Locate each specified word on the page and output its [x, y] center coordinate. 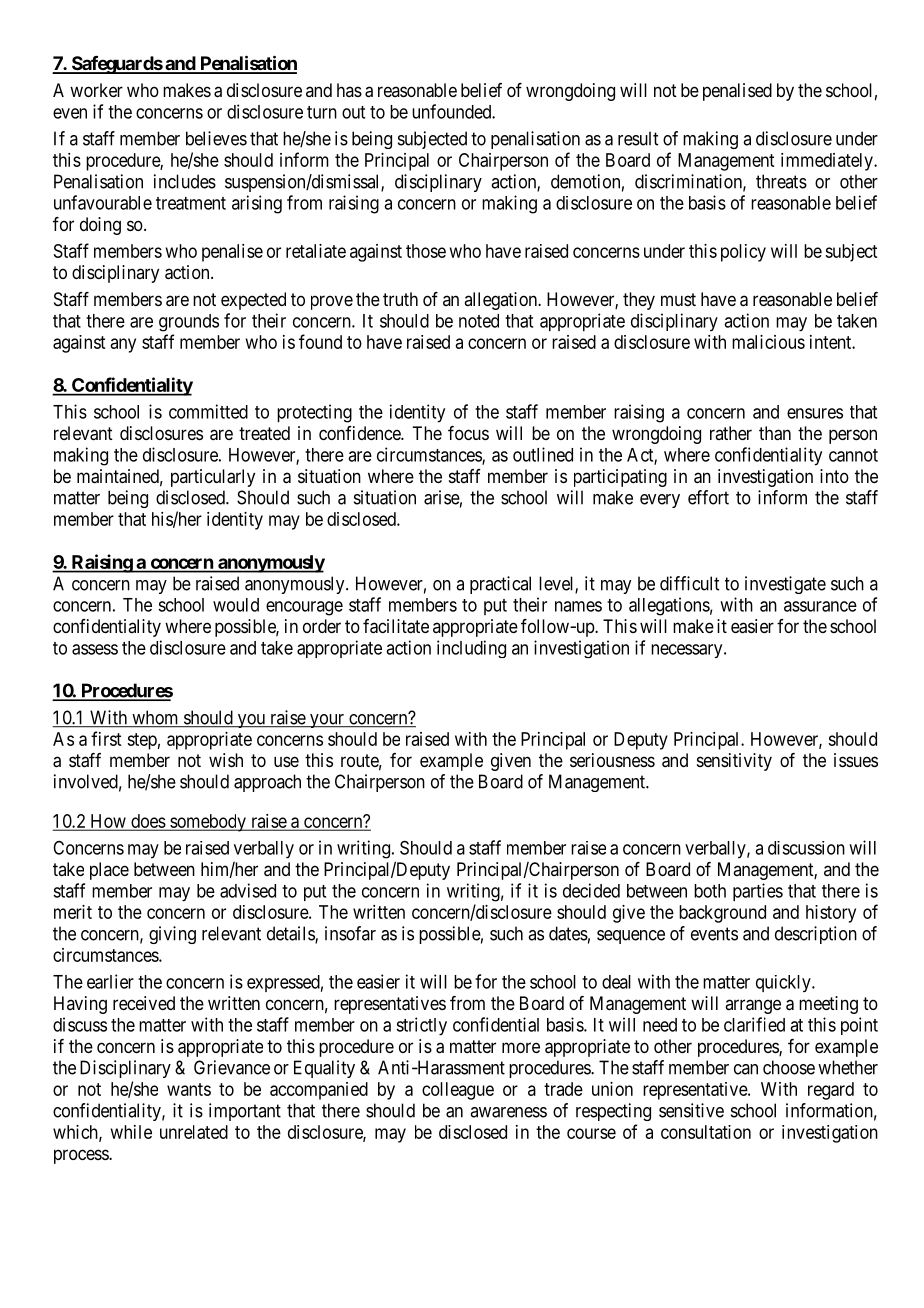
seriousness [612, 760]
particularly [213, 478]
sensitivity [734, 762]
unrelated [194, 1132]
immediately [828, 162]
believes [216, 138]
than [775, 433]
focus [468, 433]
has [349, 90]
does [148, 822]
